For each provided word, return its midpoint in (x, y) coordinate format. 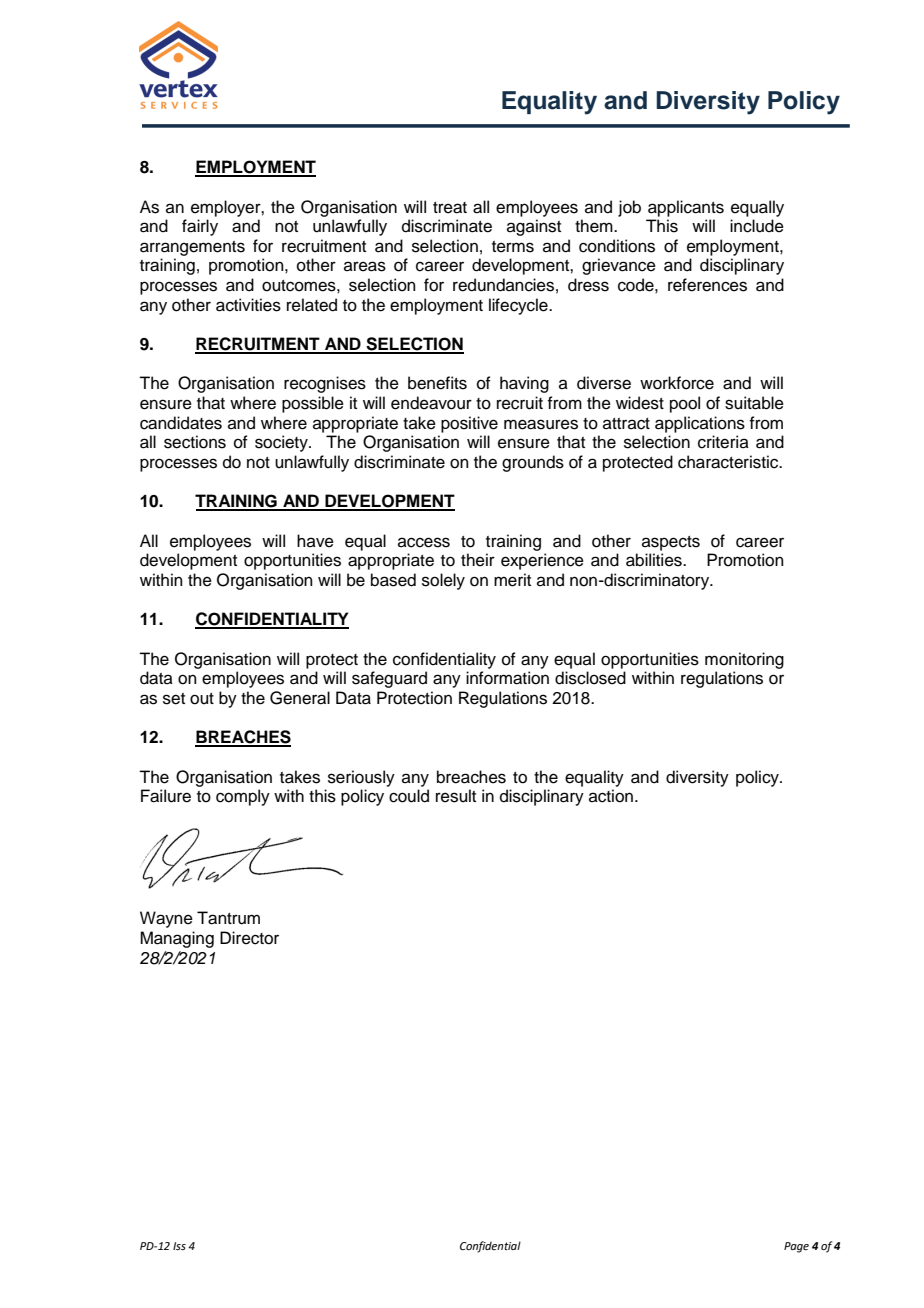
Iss (179, 1246)
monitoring (744, 660)
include (757, 226)
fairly (200, 227)
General (300, 698)
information (507, 678)
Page (796, 1247)
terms (513, 247)
